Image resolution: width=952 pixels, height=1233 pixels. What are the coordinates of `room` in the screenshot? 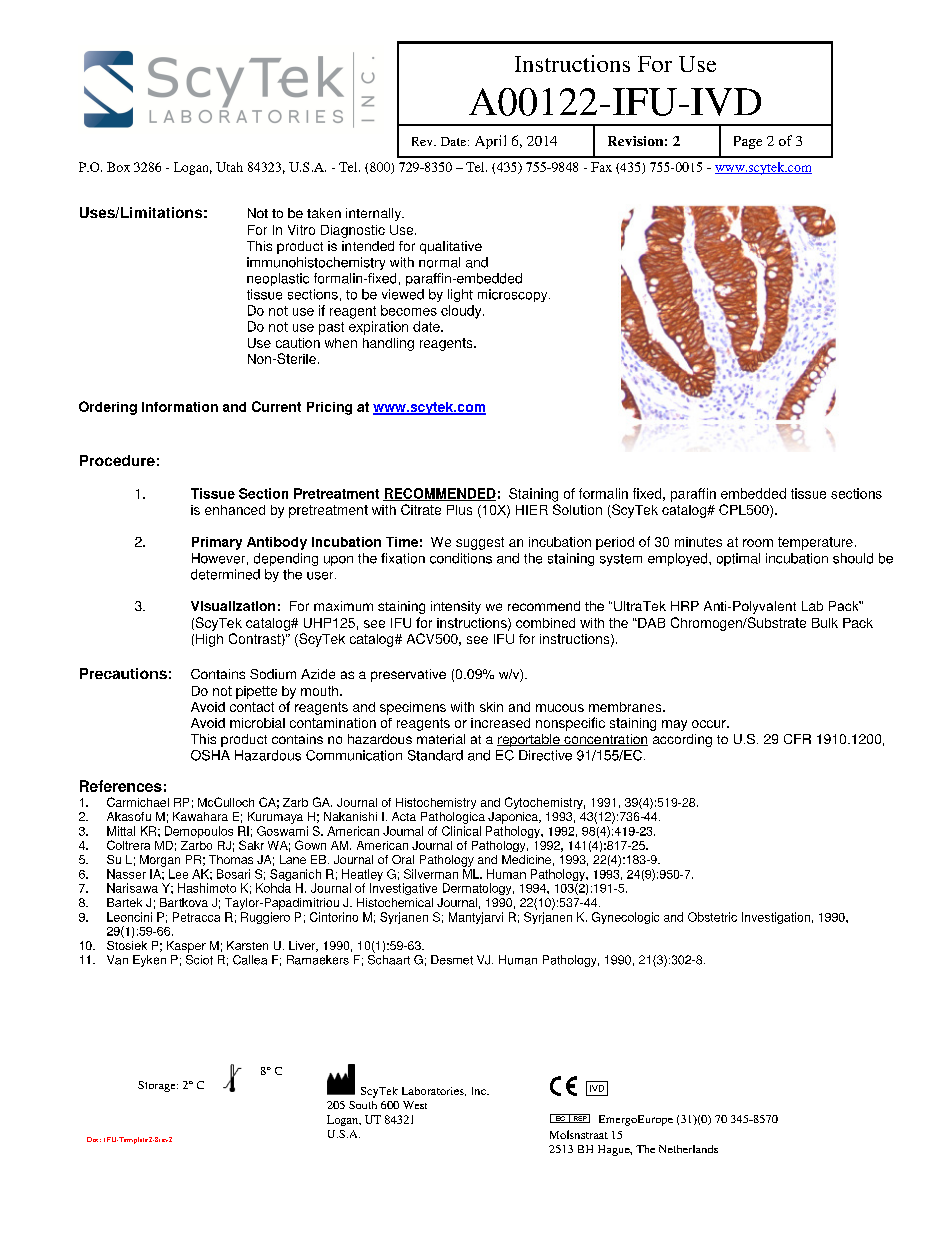 It's located at (758, 543).
